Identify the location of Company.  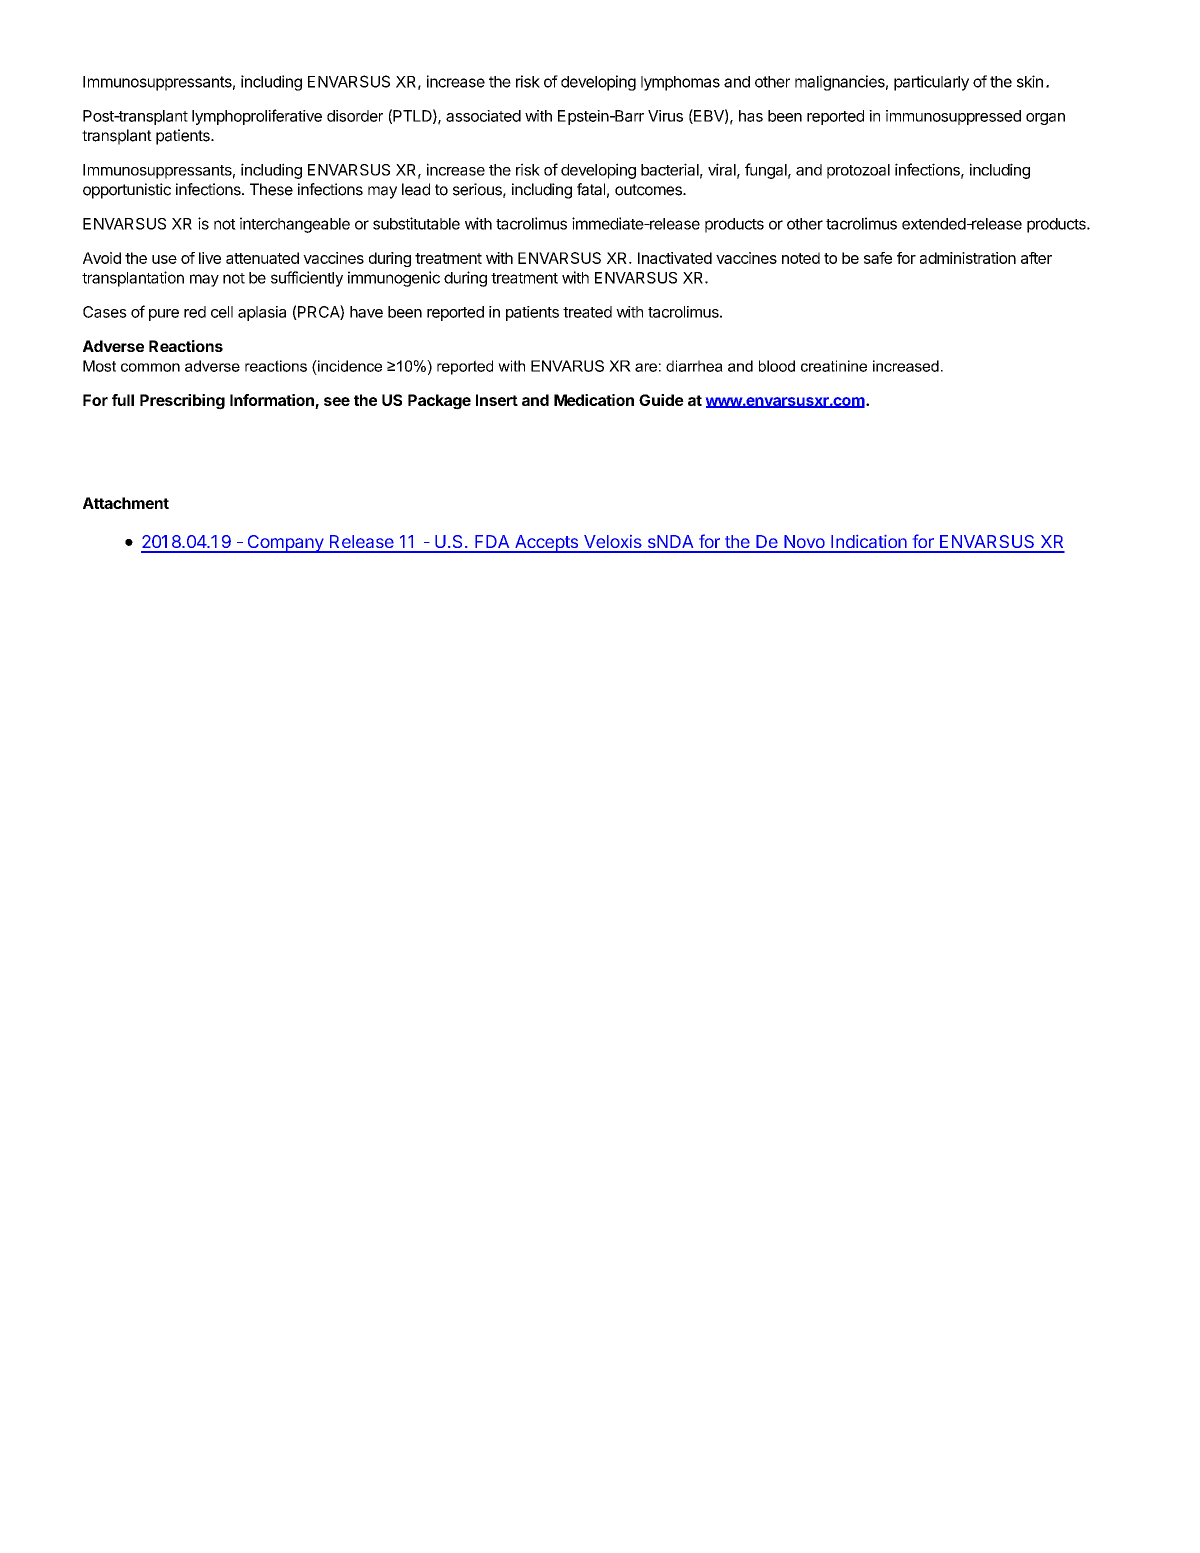
(285, 544).
